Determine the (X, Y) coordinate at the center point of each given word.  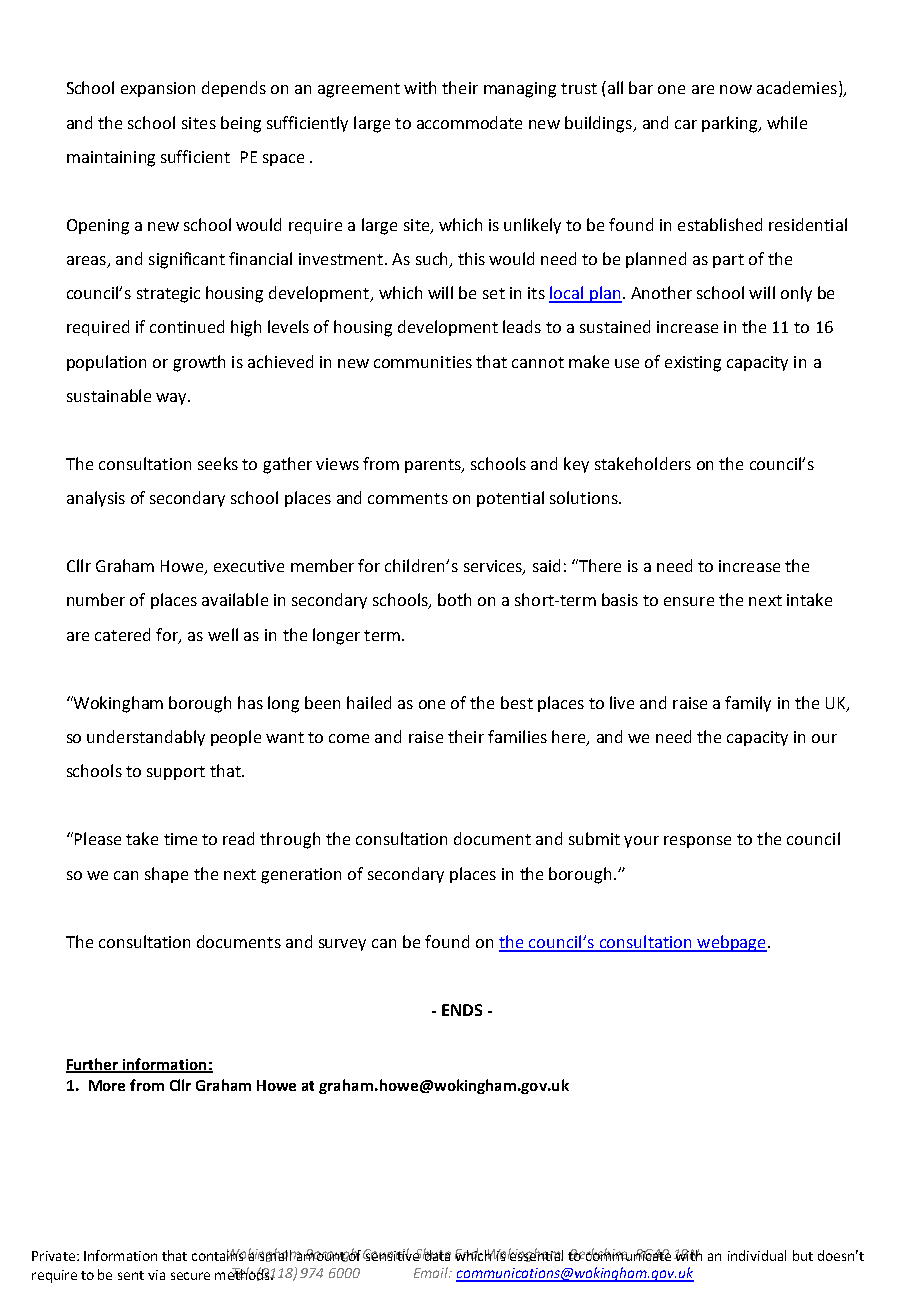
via (156, 1275)
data (437, 1254)
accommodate (469, 122)
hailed (369, 702)
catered (122, 634)
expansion (158, 89)
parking (731, 124)
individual (757, 1255)
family (748, 704)
